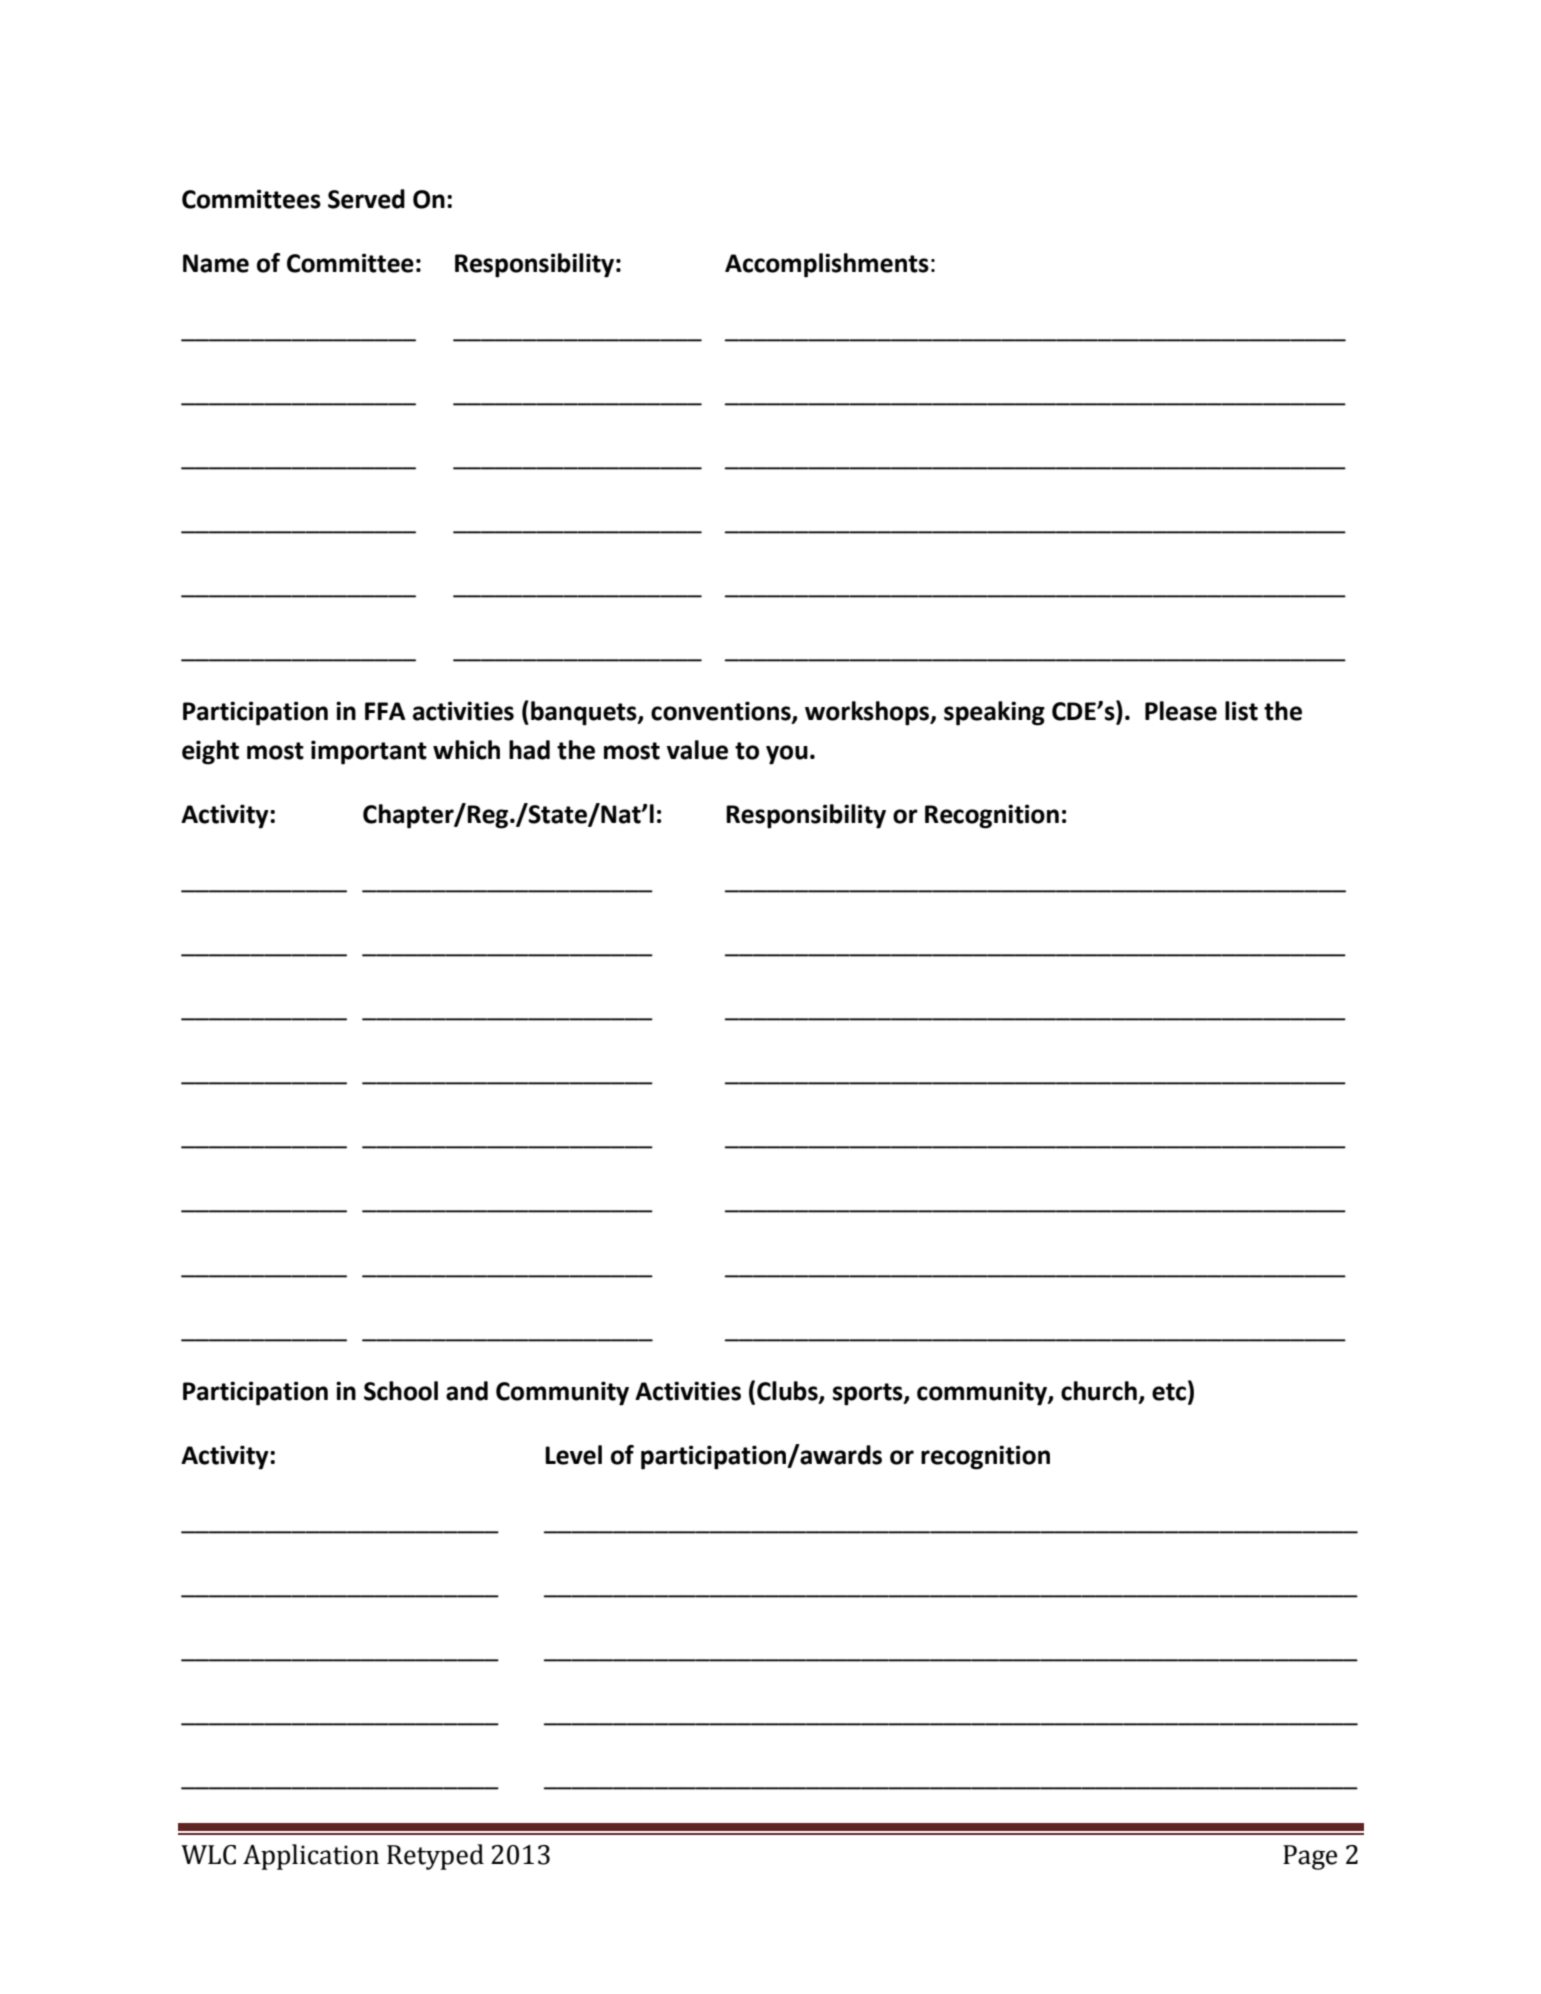 This image has height=1994, width=1541. I want to click on Please, so click(1181, 711).
